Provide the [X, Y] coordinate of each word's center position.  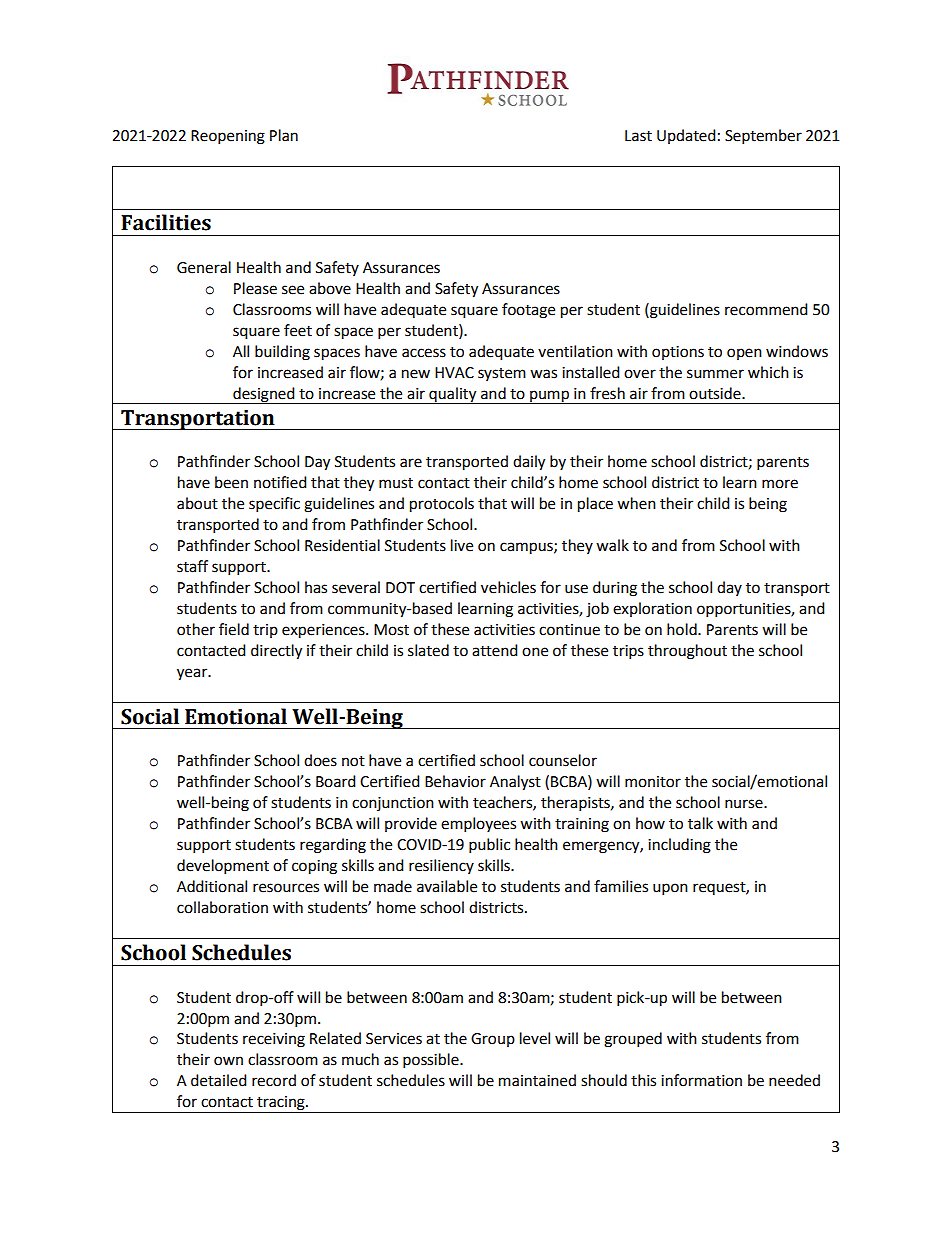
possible [432, 1061]
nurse [745, 804]
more [780, 484]
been [231, 482]
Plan [284, 135]
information [701, 1080]
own [228, 1061]
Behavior [455, 781]
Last [638, 136]
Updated [686, 136]
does [320, 760]
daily [529, 463]
